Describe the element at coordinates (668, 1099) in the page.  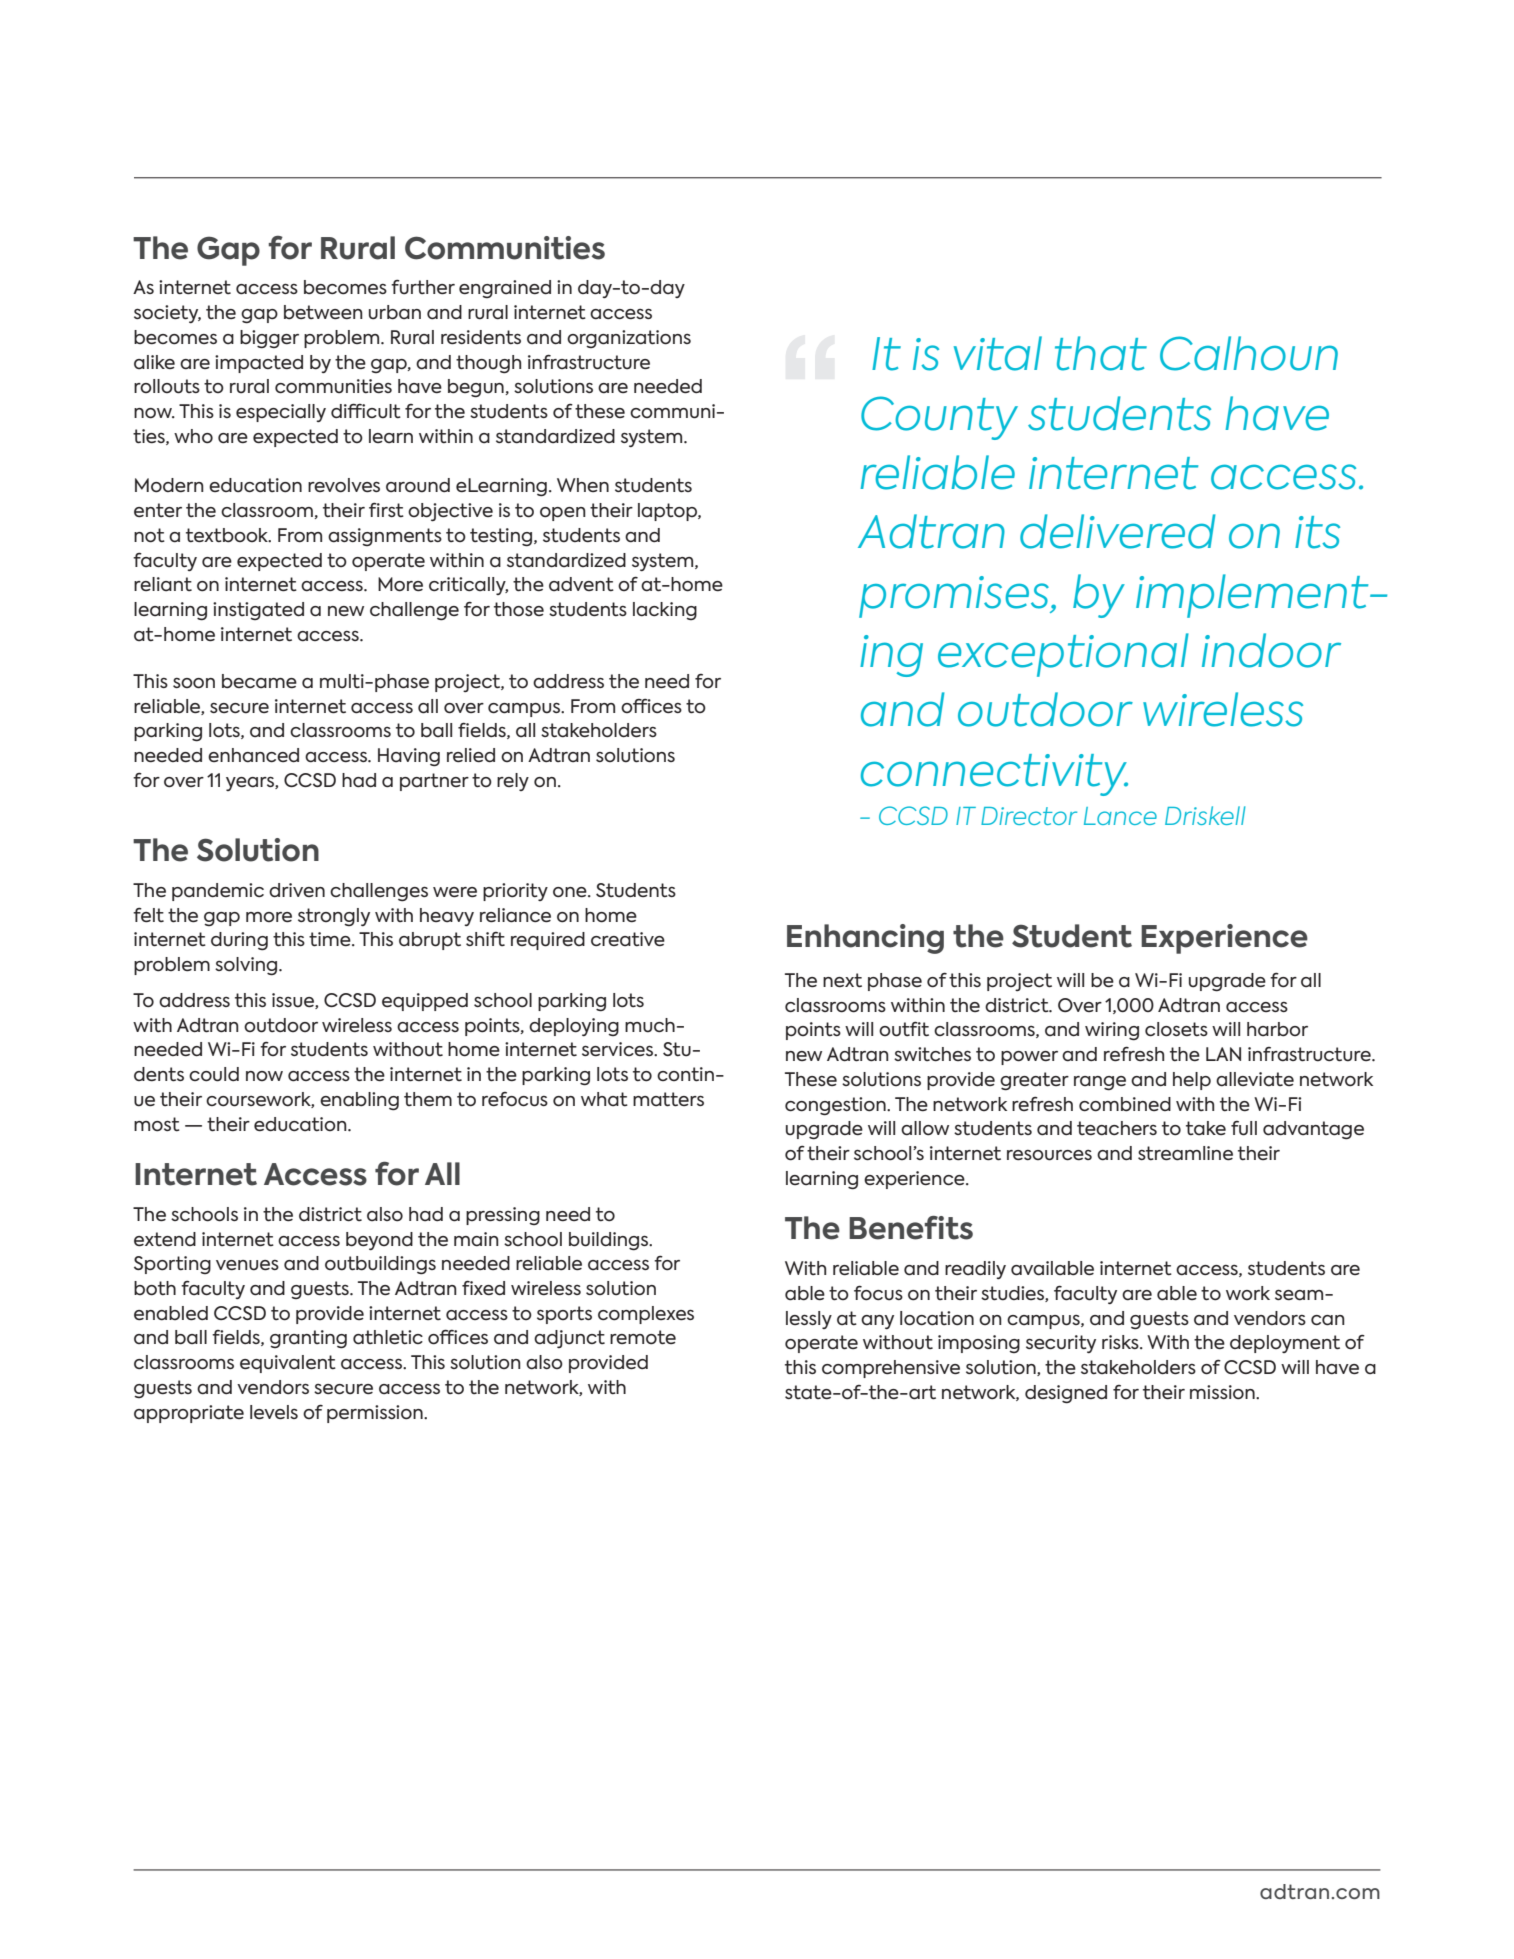
I see `matters` at that location.
